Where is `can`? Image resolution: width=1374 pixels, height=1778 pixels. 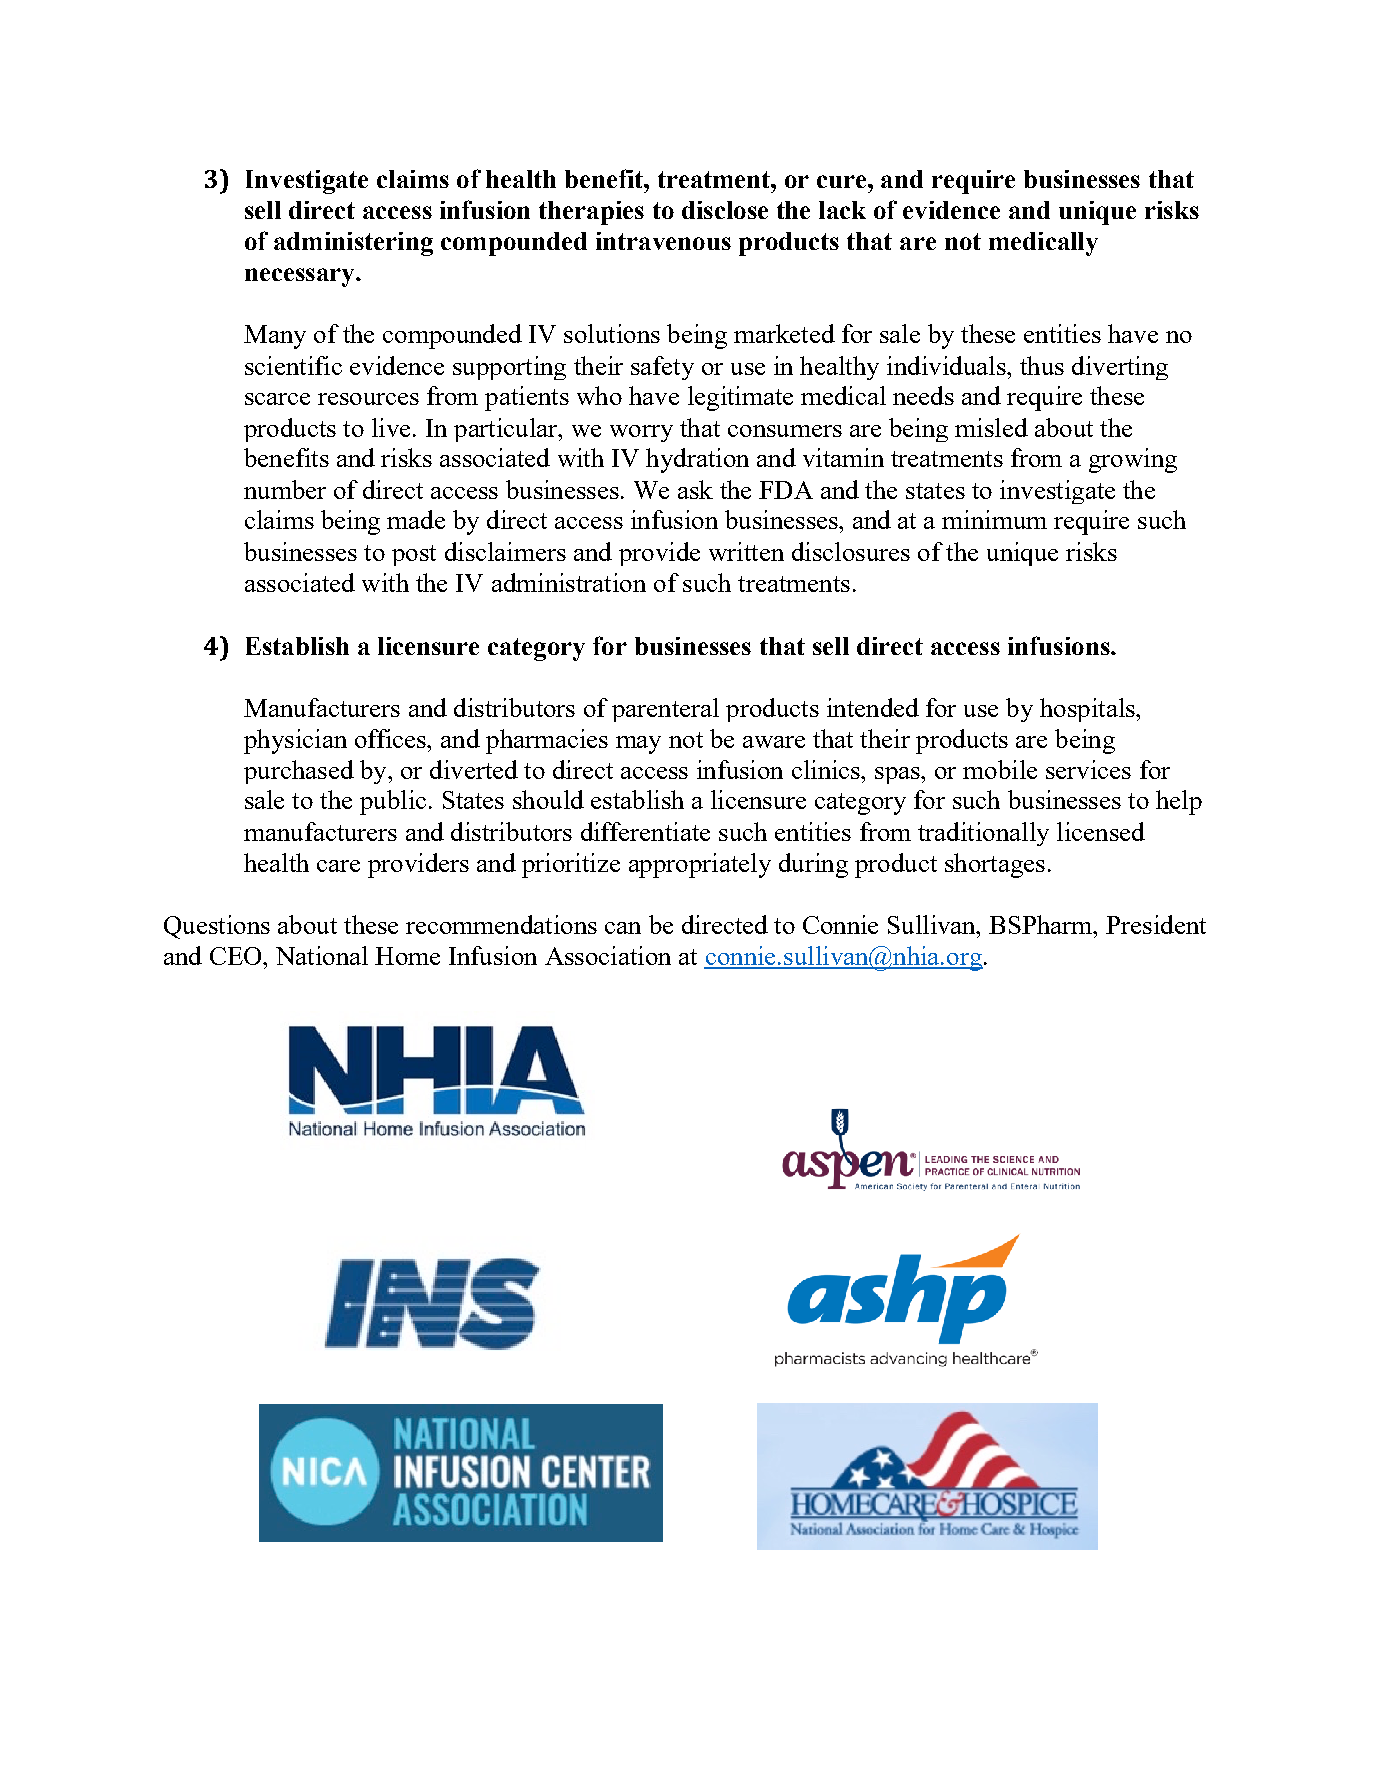
can is located at coordinates (623, 928).
